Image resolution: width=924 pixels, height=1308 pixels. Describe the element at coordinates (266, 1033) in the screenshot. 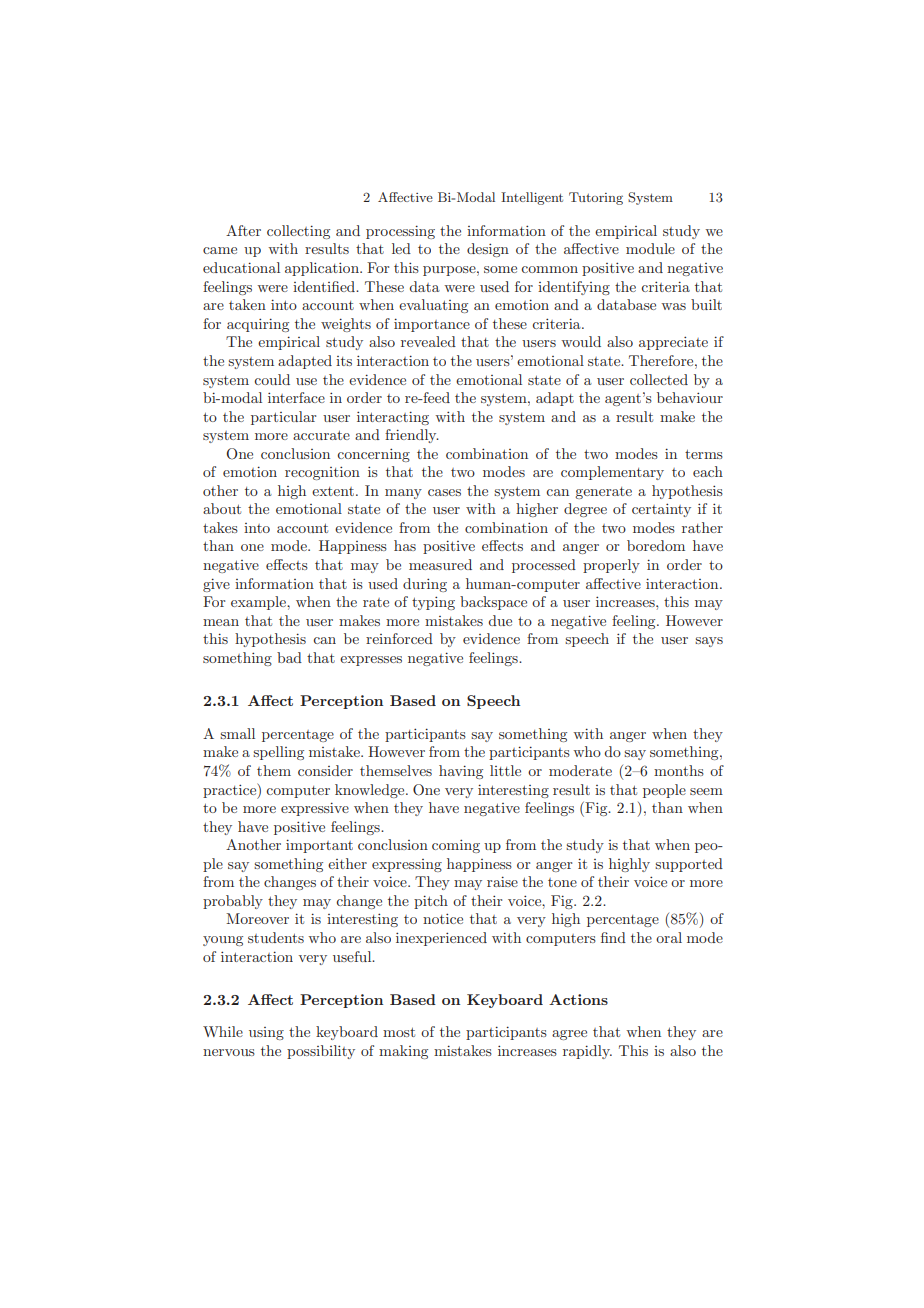

I see `using` at that location.
